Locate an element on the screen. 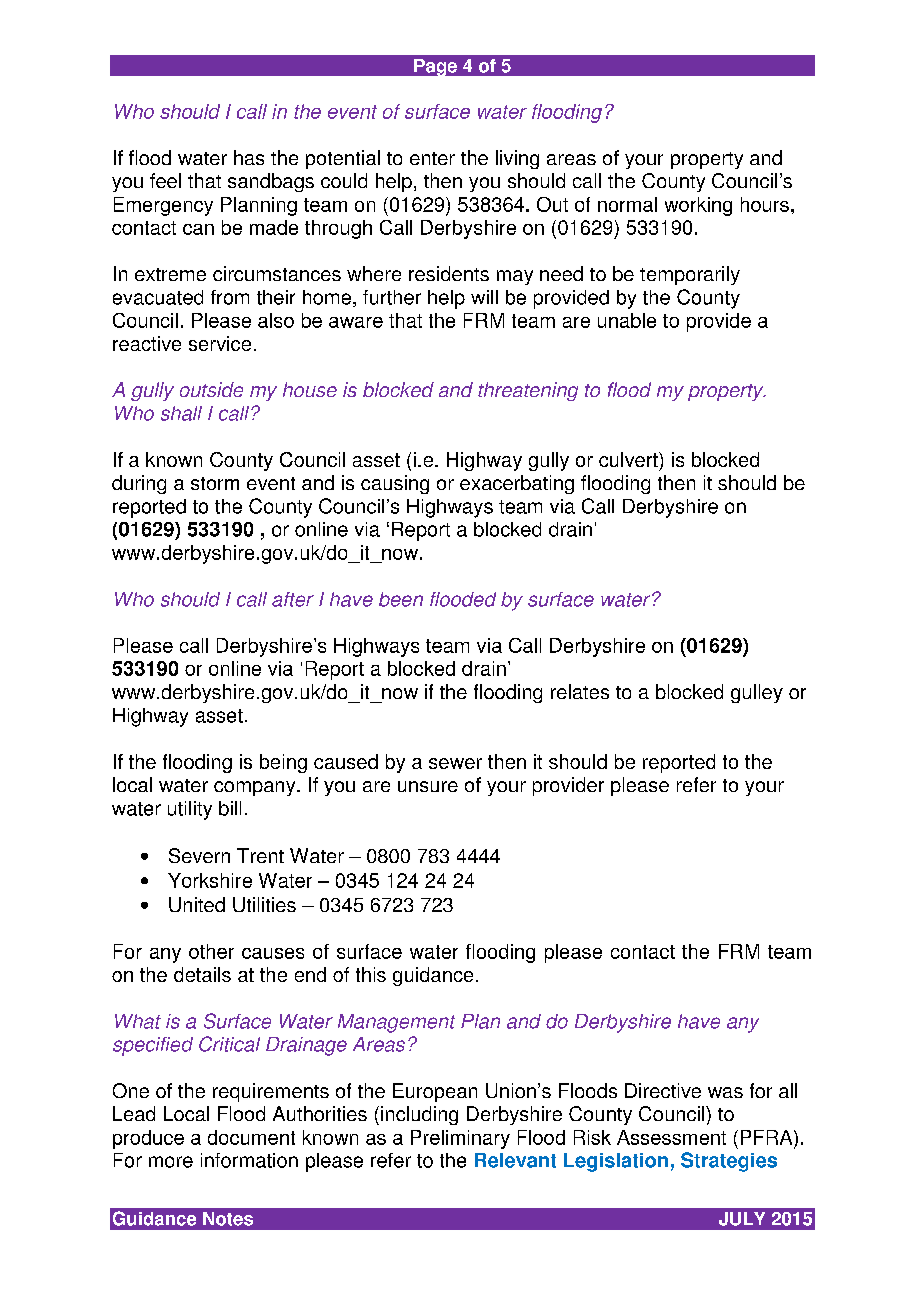  Strategies is located at coordinates (729, 1162).
